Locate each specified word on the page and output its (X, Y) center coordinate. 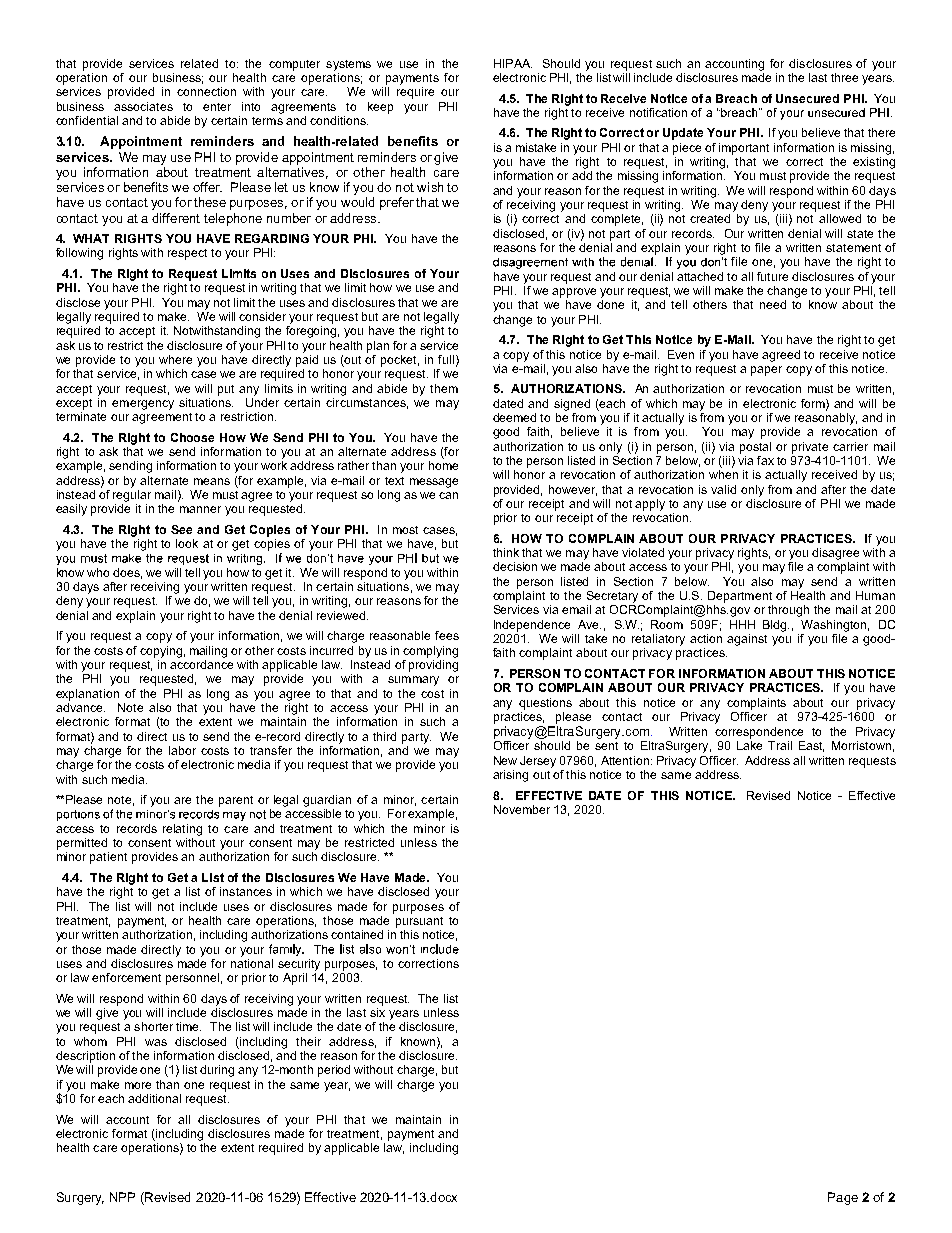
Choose (192, 437)
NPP (122, 1197)
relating (182, 830)
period (334, 1071)
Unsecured (807, 98)
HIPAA (513, 63)
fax (765, 460)
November (522, 809)
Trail (780, 745)
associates (143, 106)
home (443, 465)
